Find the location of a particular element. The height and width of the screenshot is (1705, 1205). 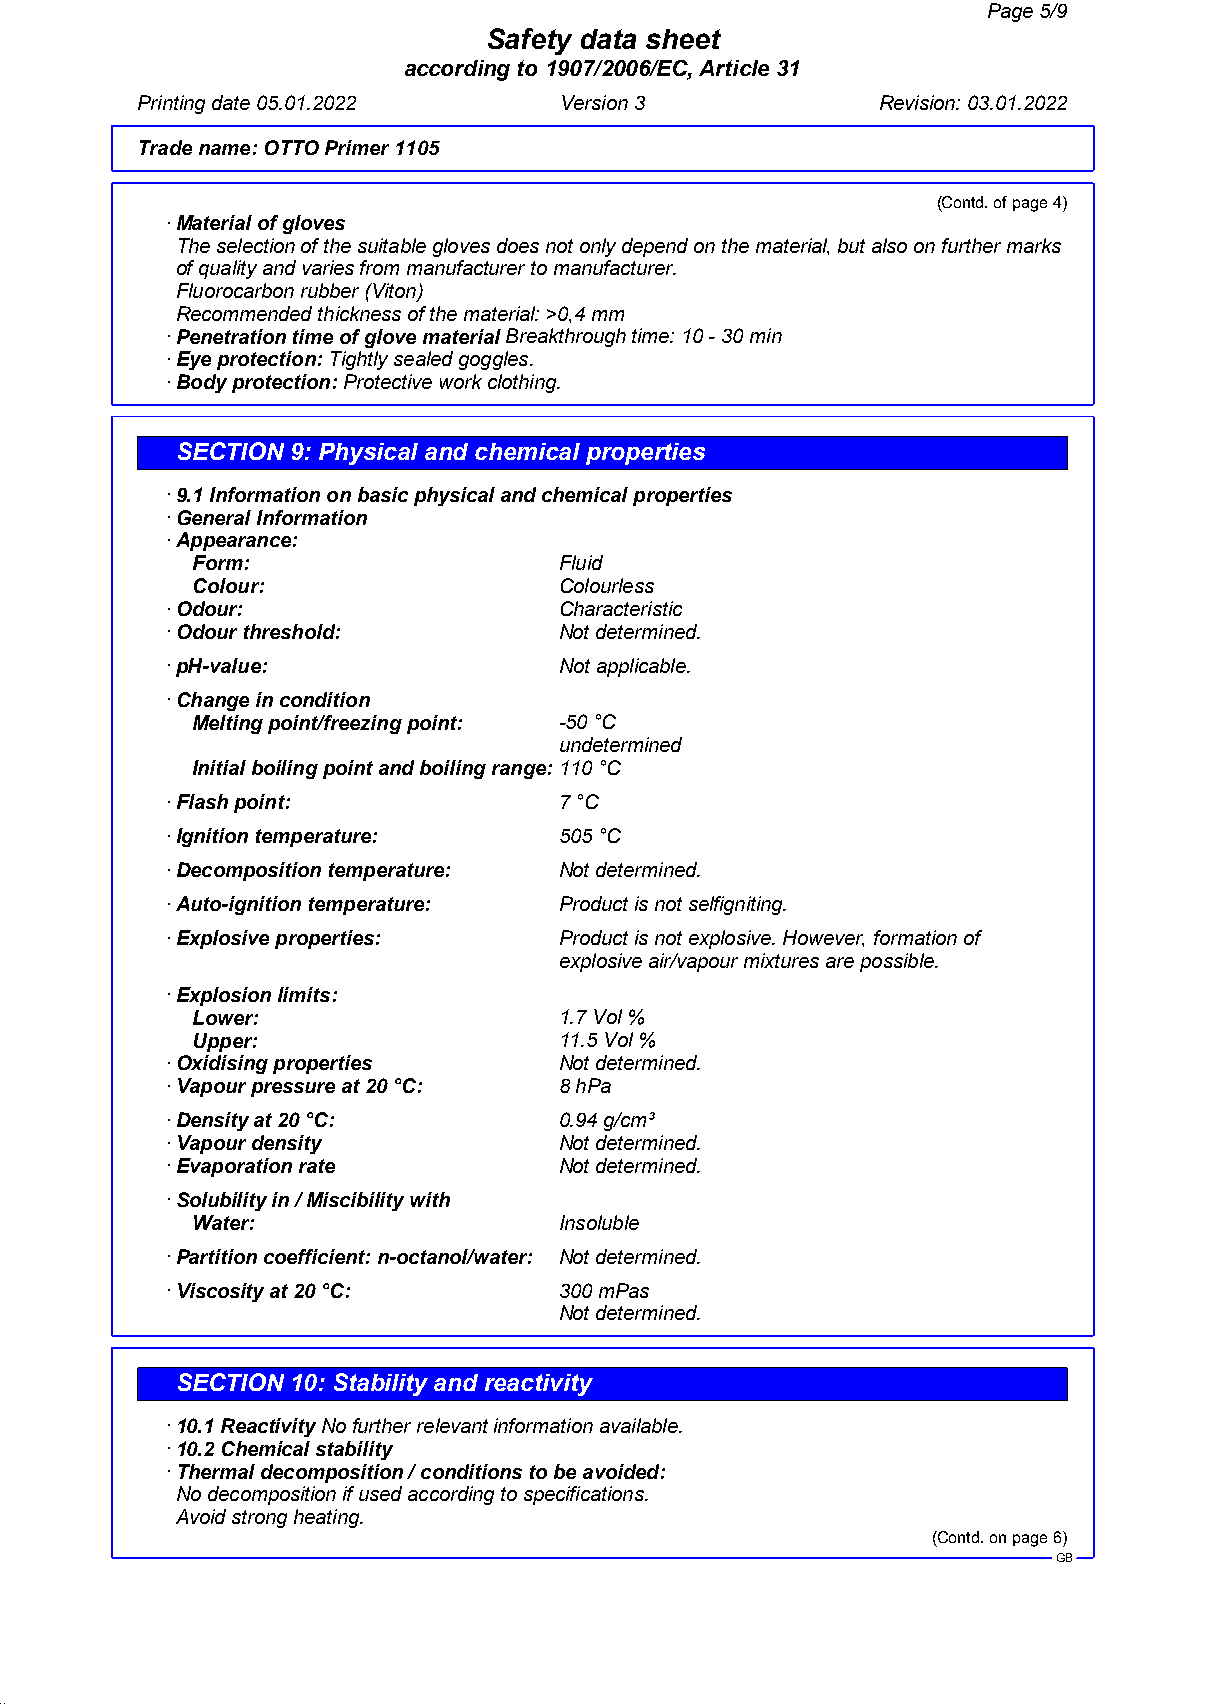

Appearance is located at coordinates (235, 541).
